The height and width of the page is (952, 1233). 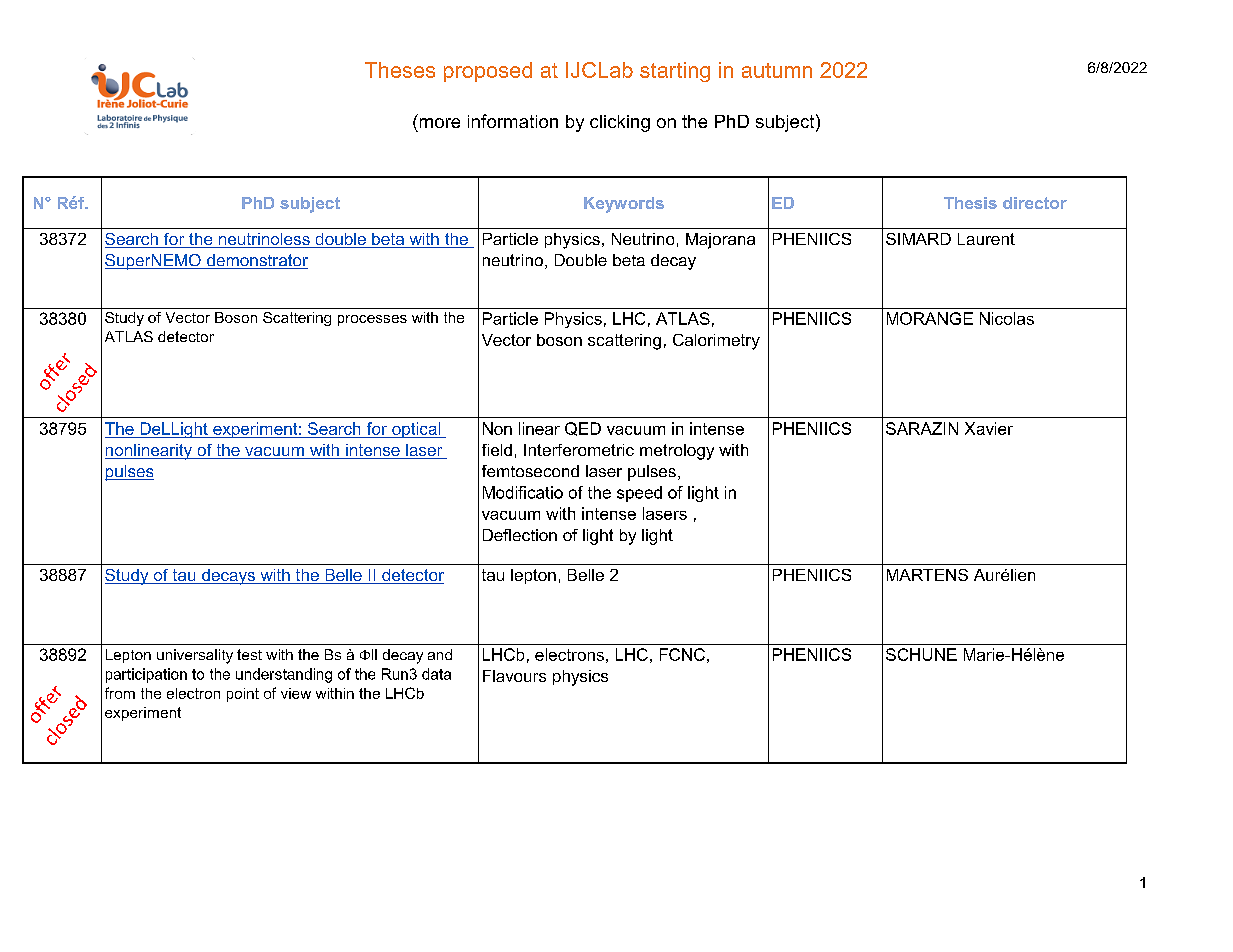 What do you see at coordinates (1007, 318) in the page?
I see `Nicolas` at bounding box center [1007, 318].
